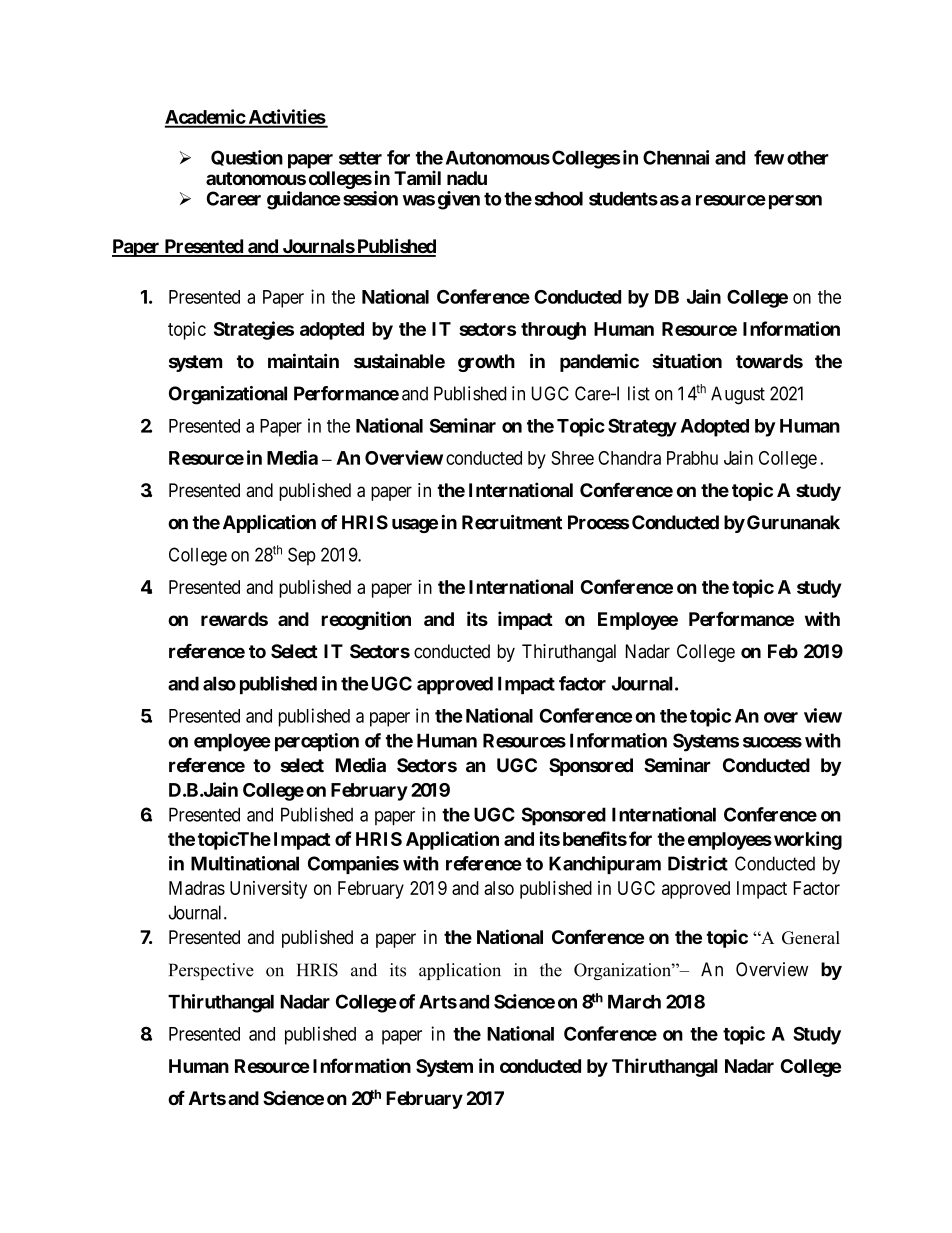 This page has height=1233, width=952. I want to click on person, so click(795, 202).
